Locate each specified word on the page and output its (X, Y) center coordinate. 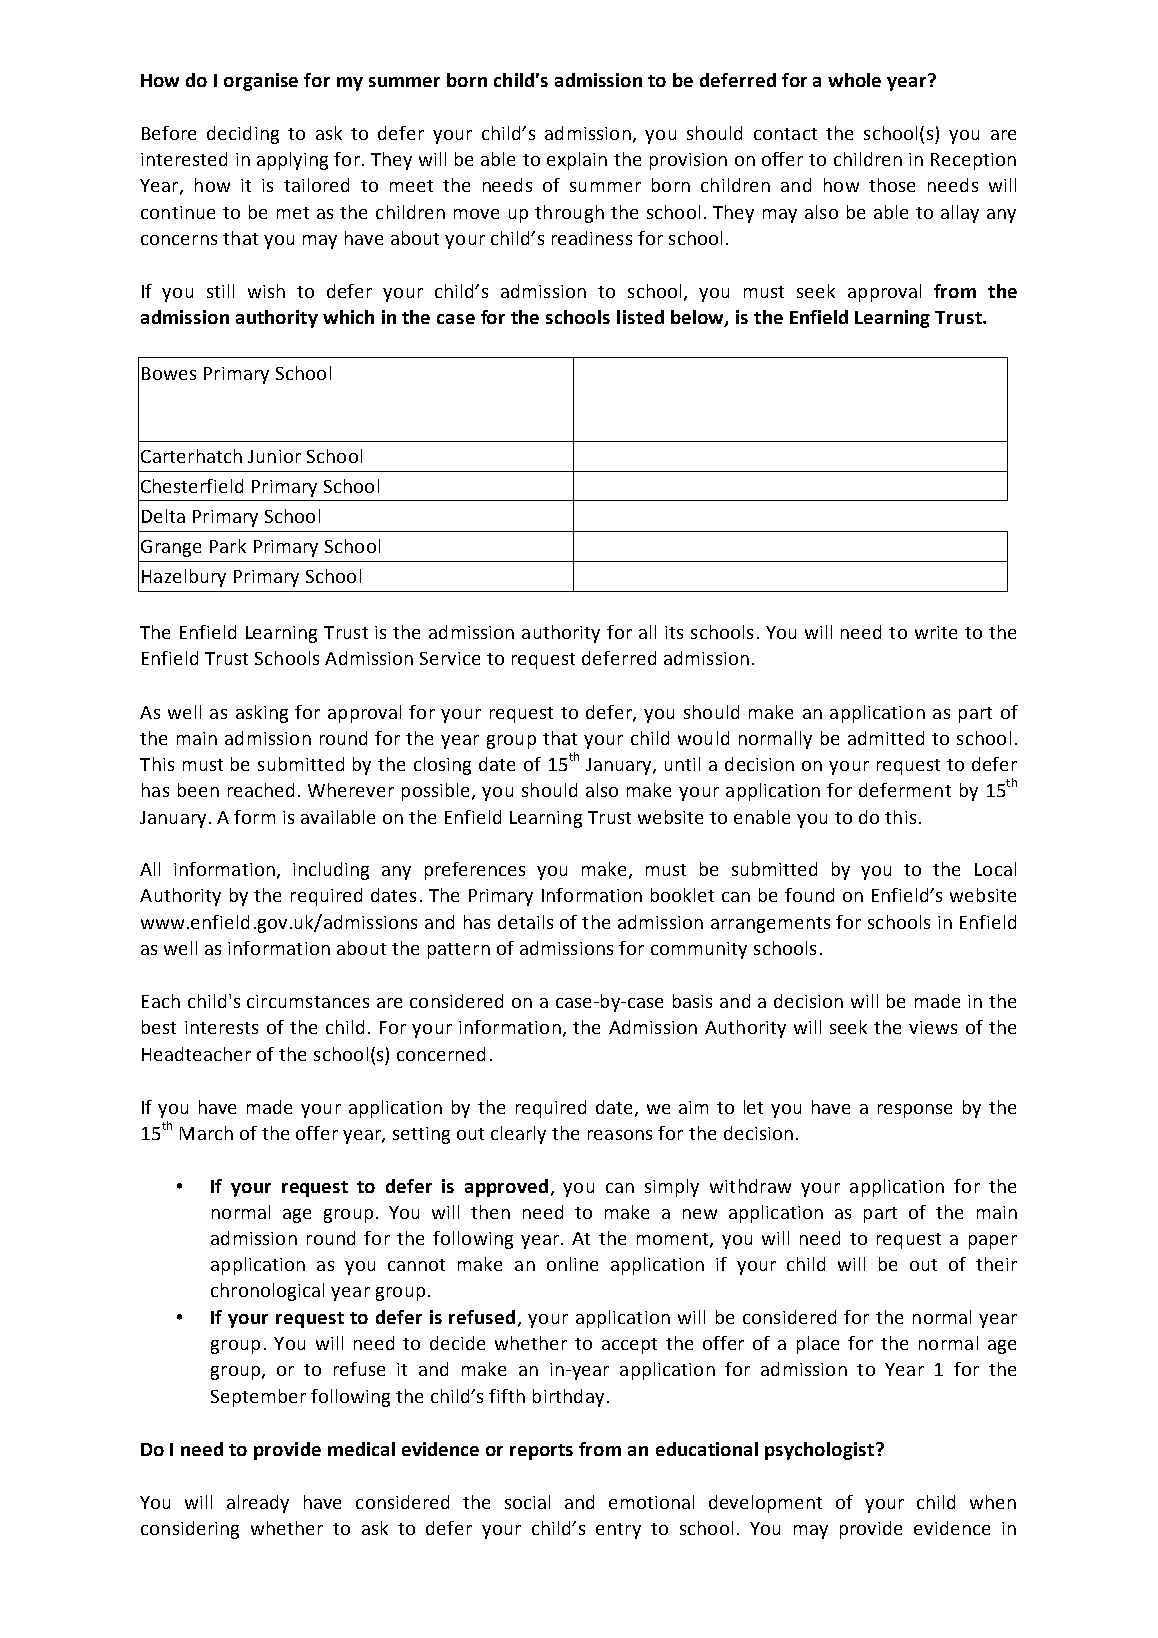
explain (577, 161)
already (258, 1504)
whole (854, 80)
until (682, 764)
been (198, 790)
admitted (886, 738)
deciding (243, 135)
